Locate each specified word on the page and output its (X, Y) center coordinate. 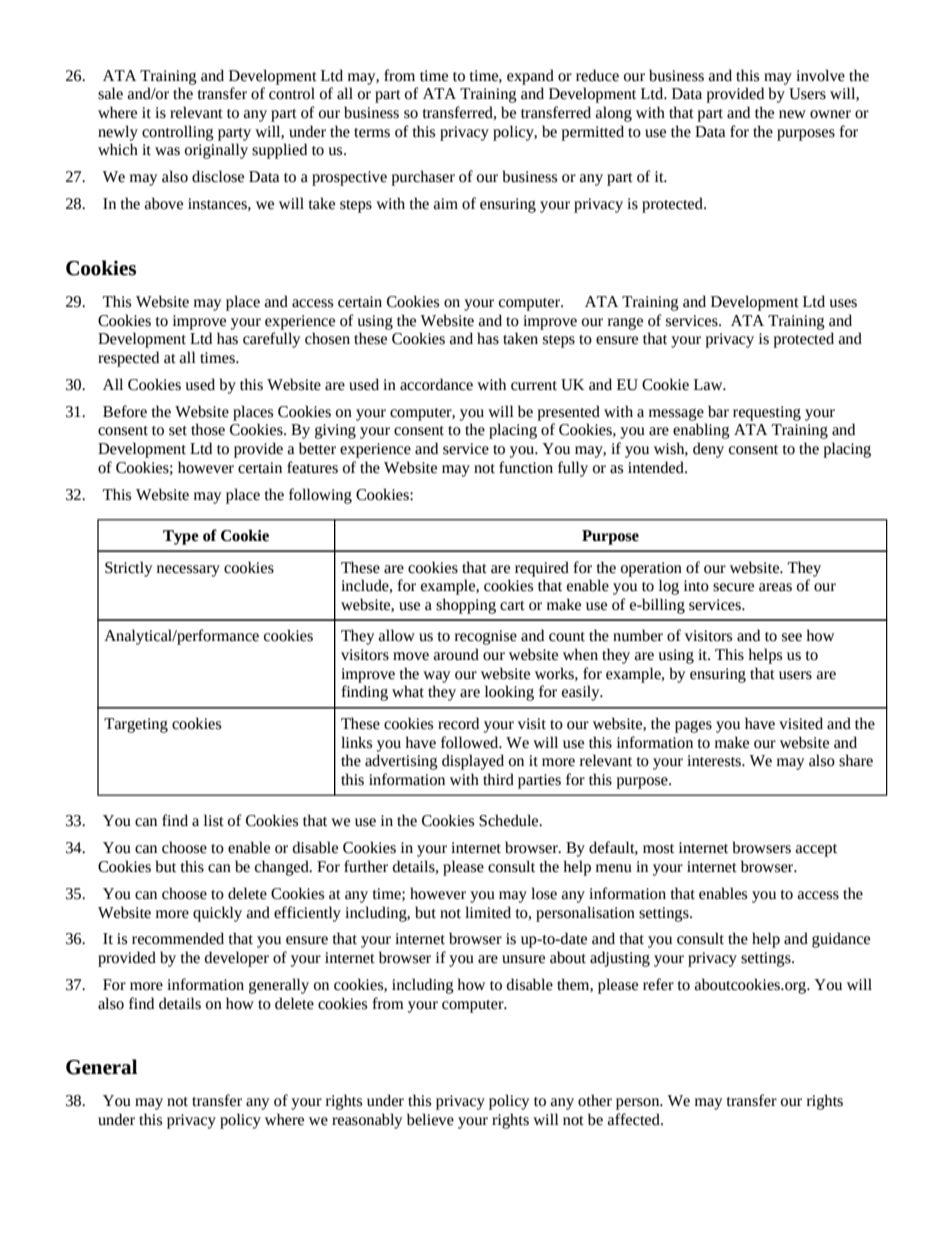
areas (775, 587)
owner (830, 114)
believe (430, 1119)
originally (216, 151)
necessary (188, 571)
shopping (466, 606)
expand (530, 77)
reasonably (367, 1121)
